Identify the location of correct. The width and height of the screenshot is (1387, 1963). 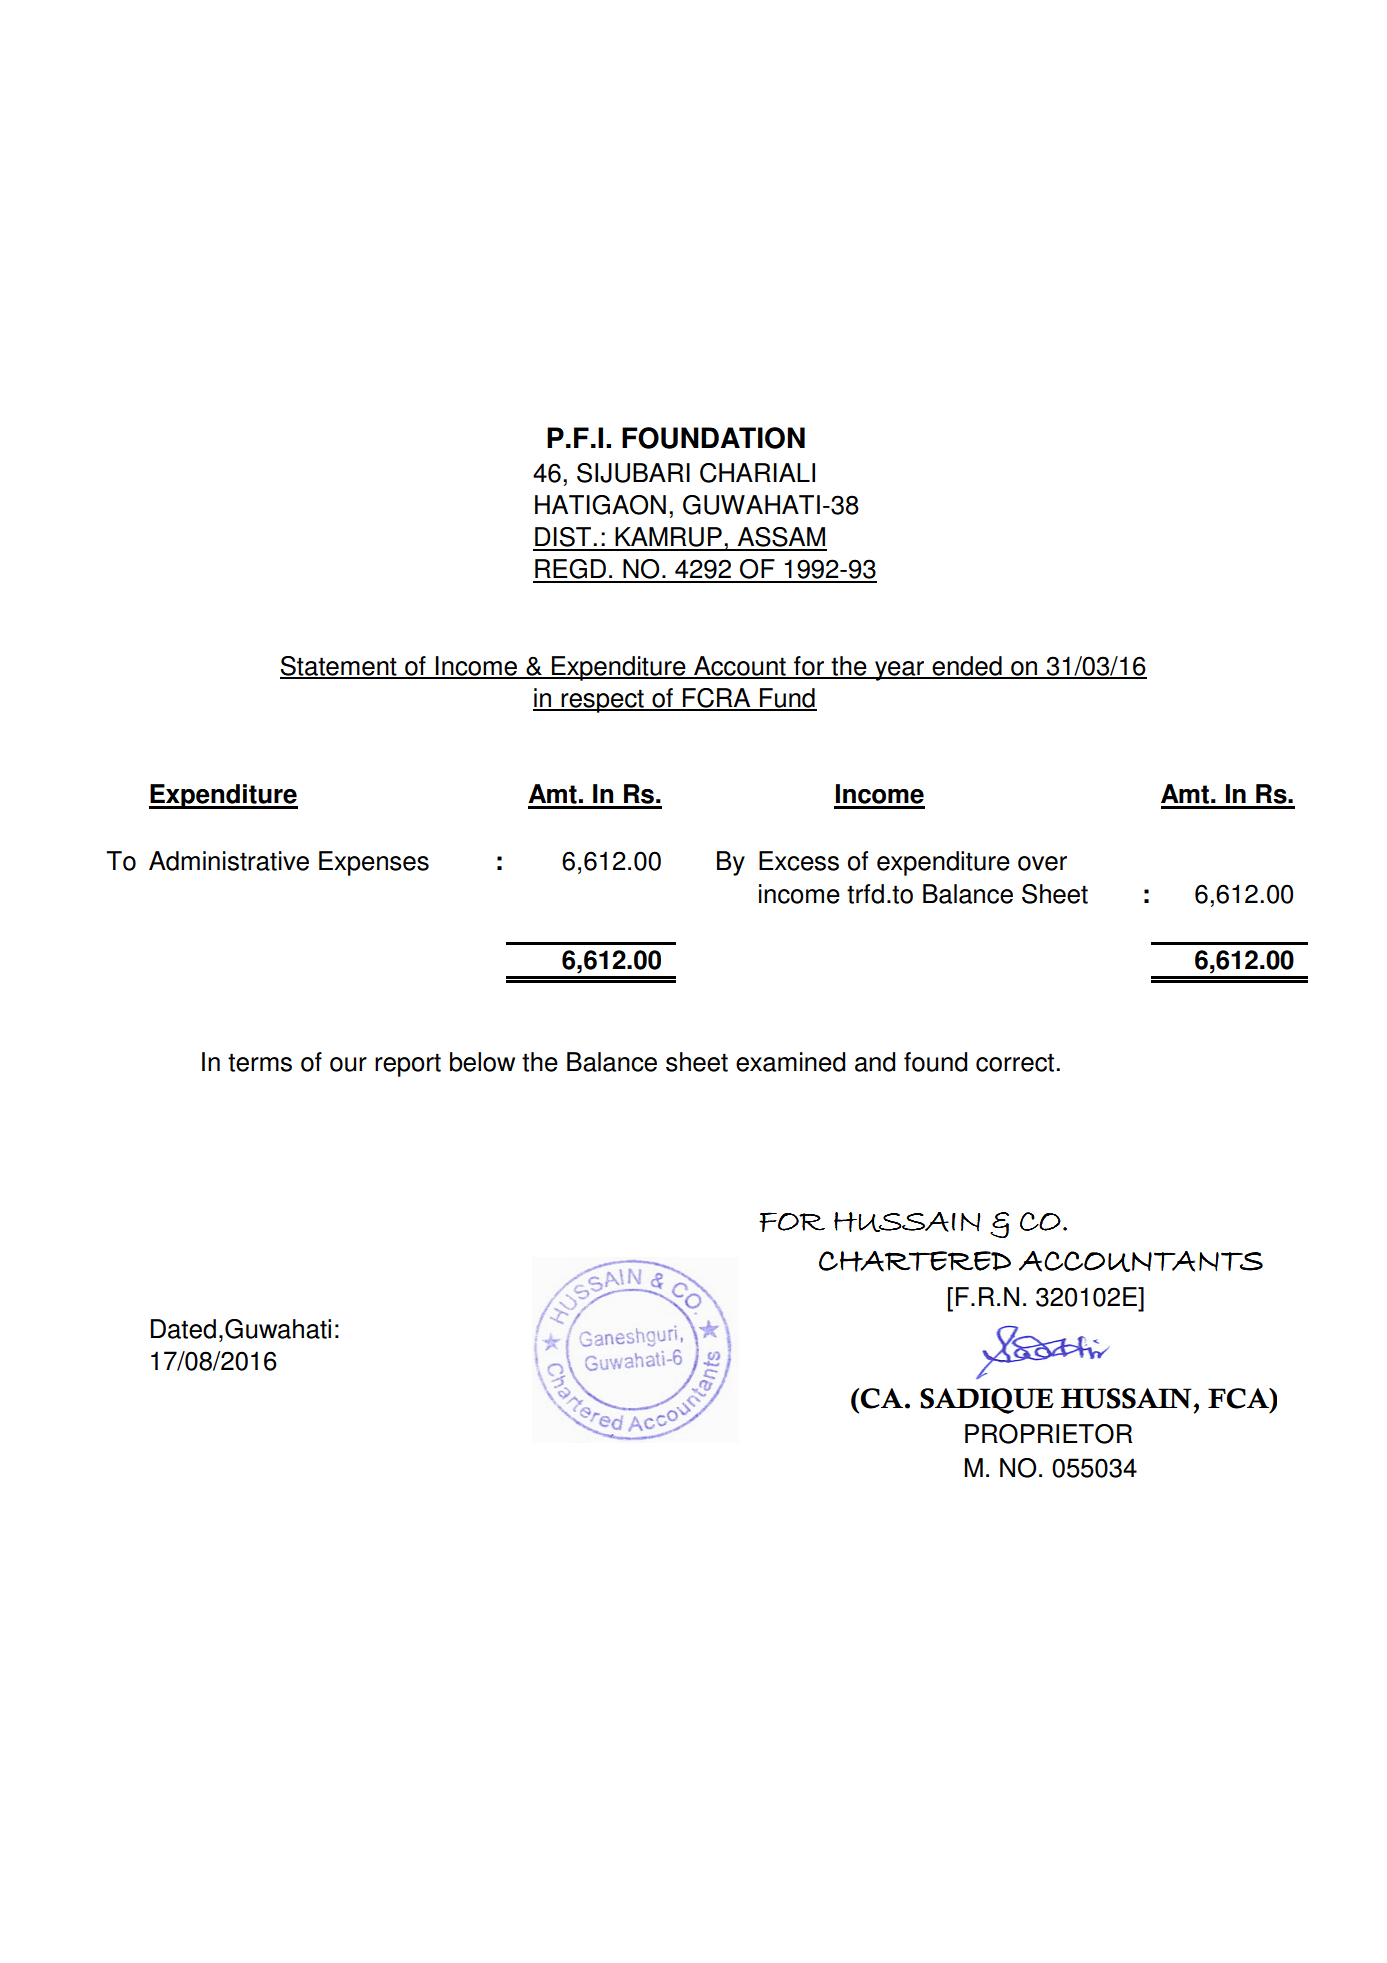
(1016, 1062).
